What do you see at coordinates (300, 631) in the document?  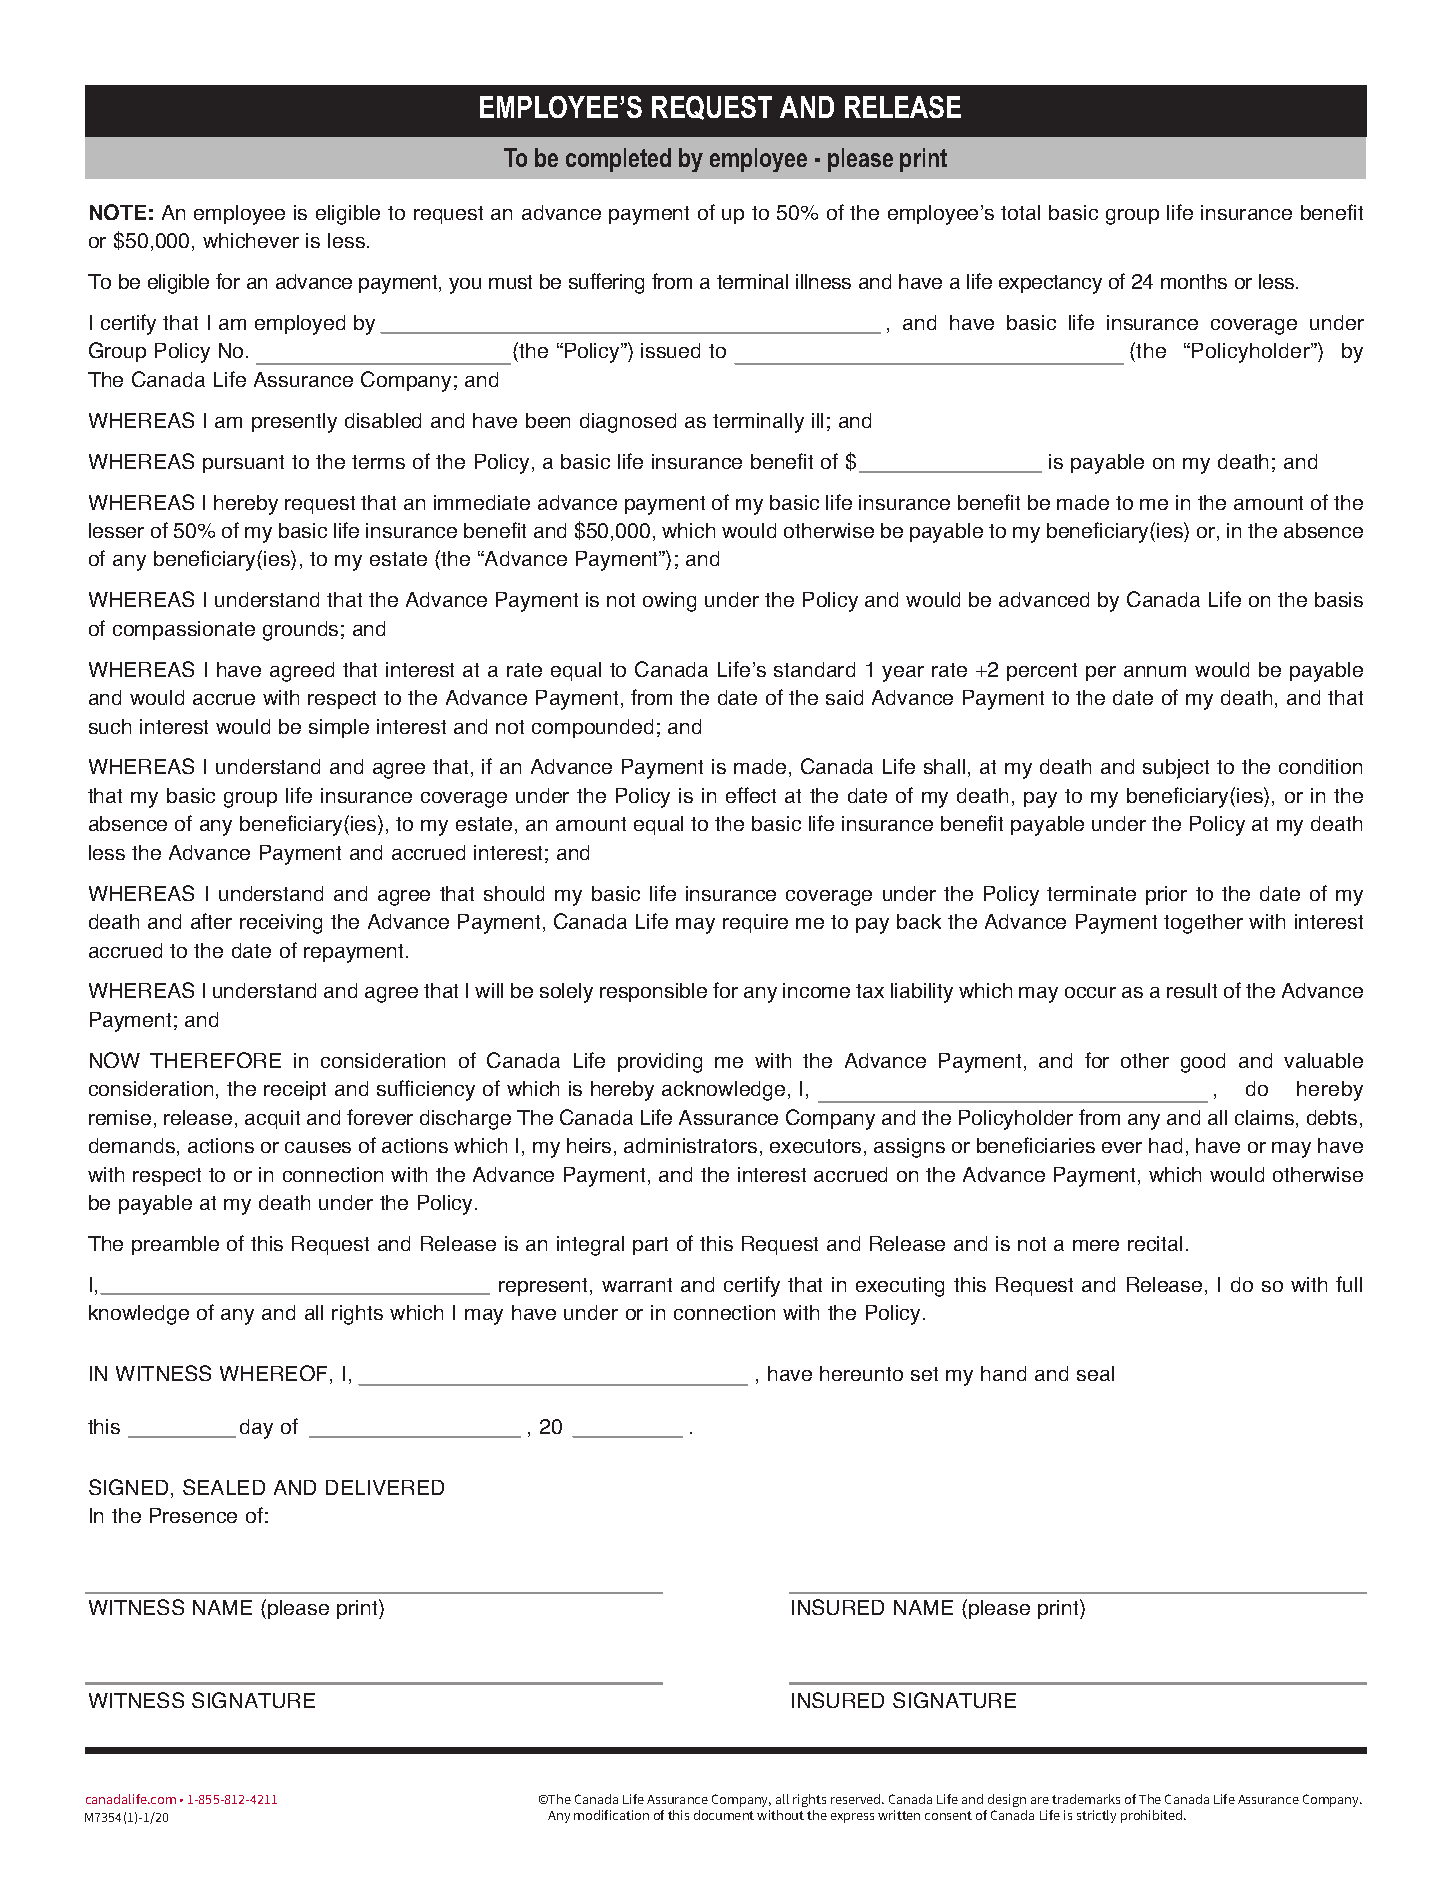 I see `grounds` at bounding box center [300, 631].
